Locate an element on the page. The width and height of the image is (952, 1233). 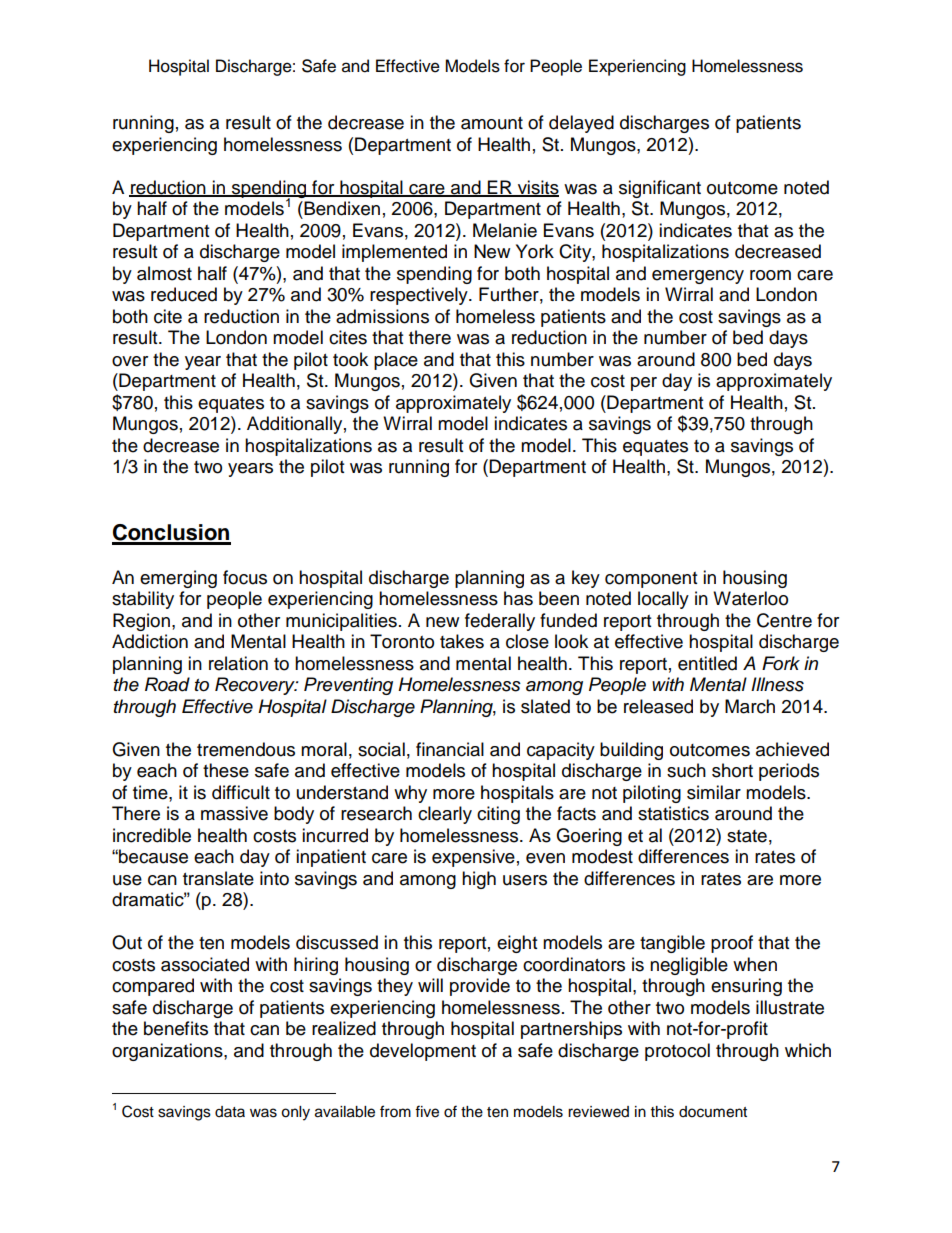
amount is located at coordinates (492, 123).
